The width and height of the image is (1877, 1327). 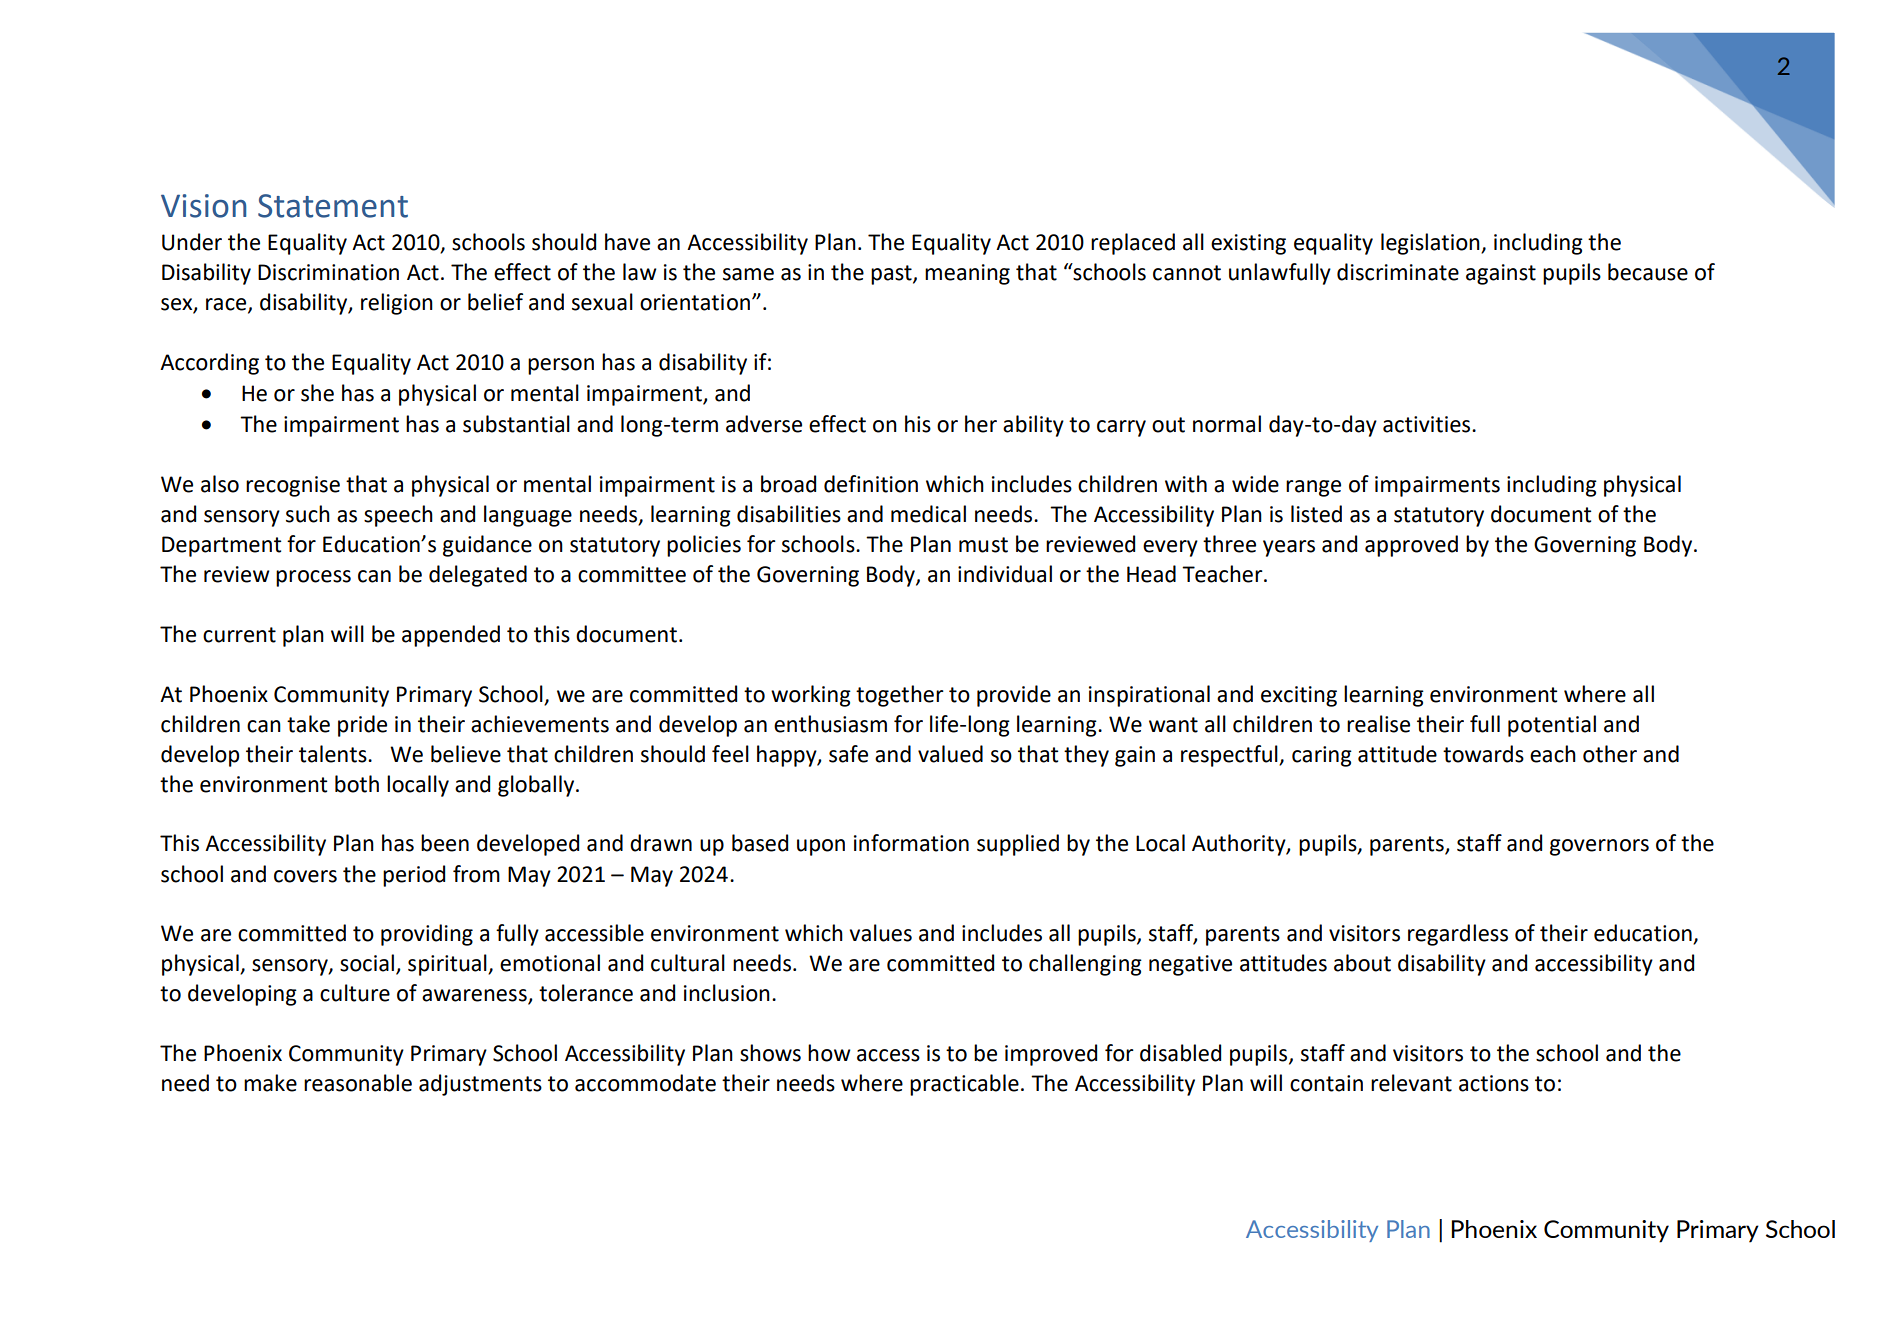 What do you see at coordinates (333, 206) in the image?
I see `Statement` at bounding box center [333, 206].
